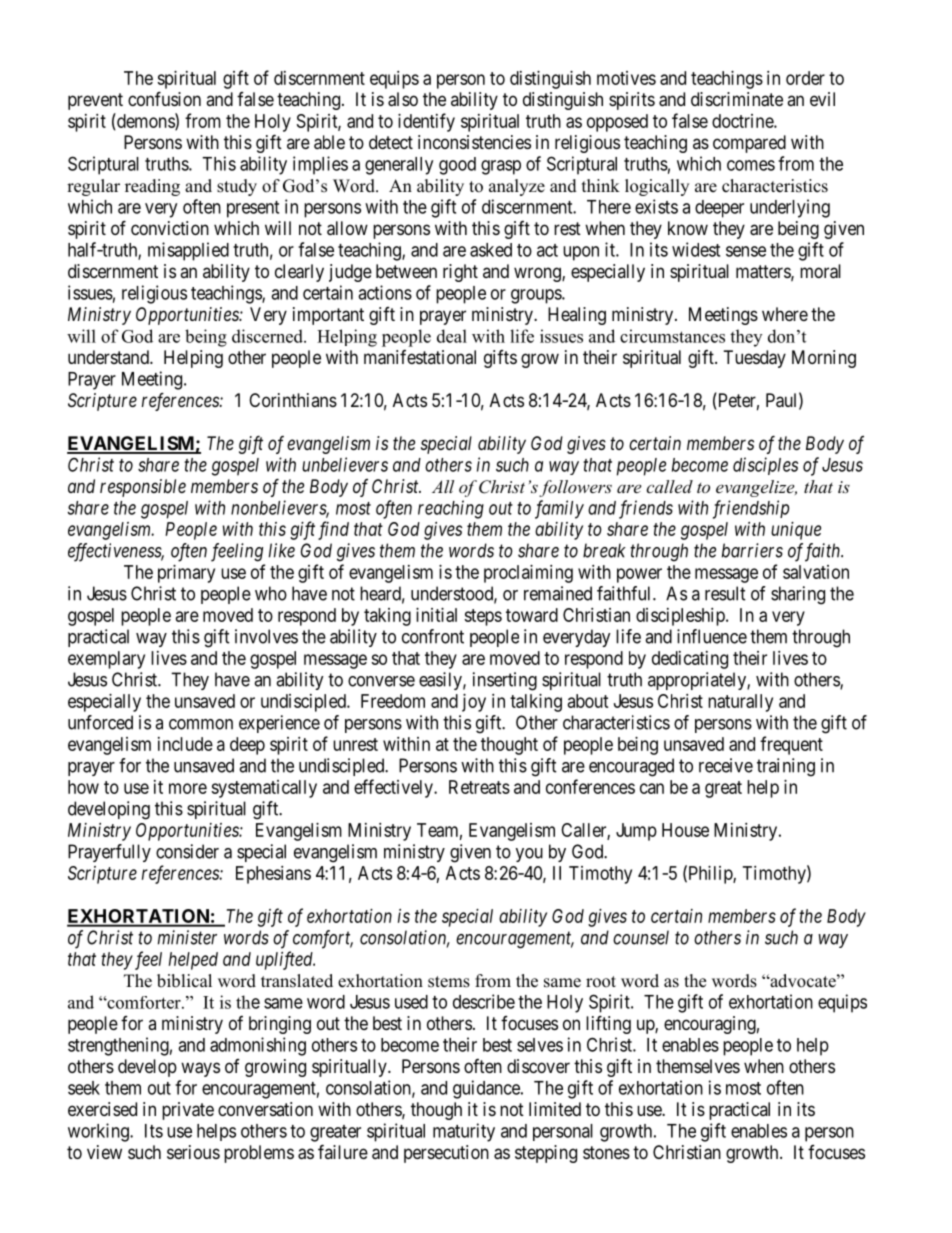  I want to click on evangelize, so click(756, 488).
